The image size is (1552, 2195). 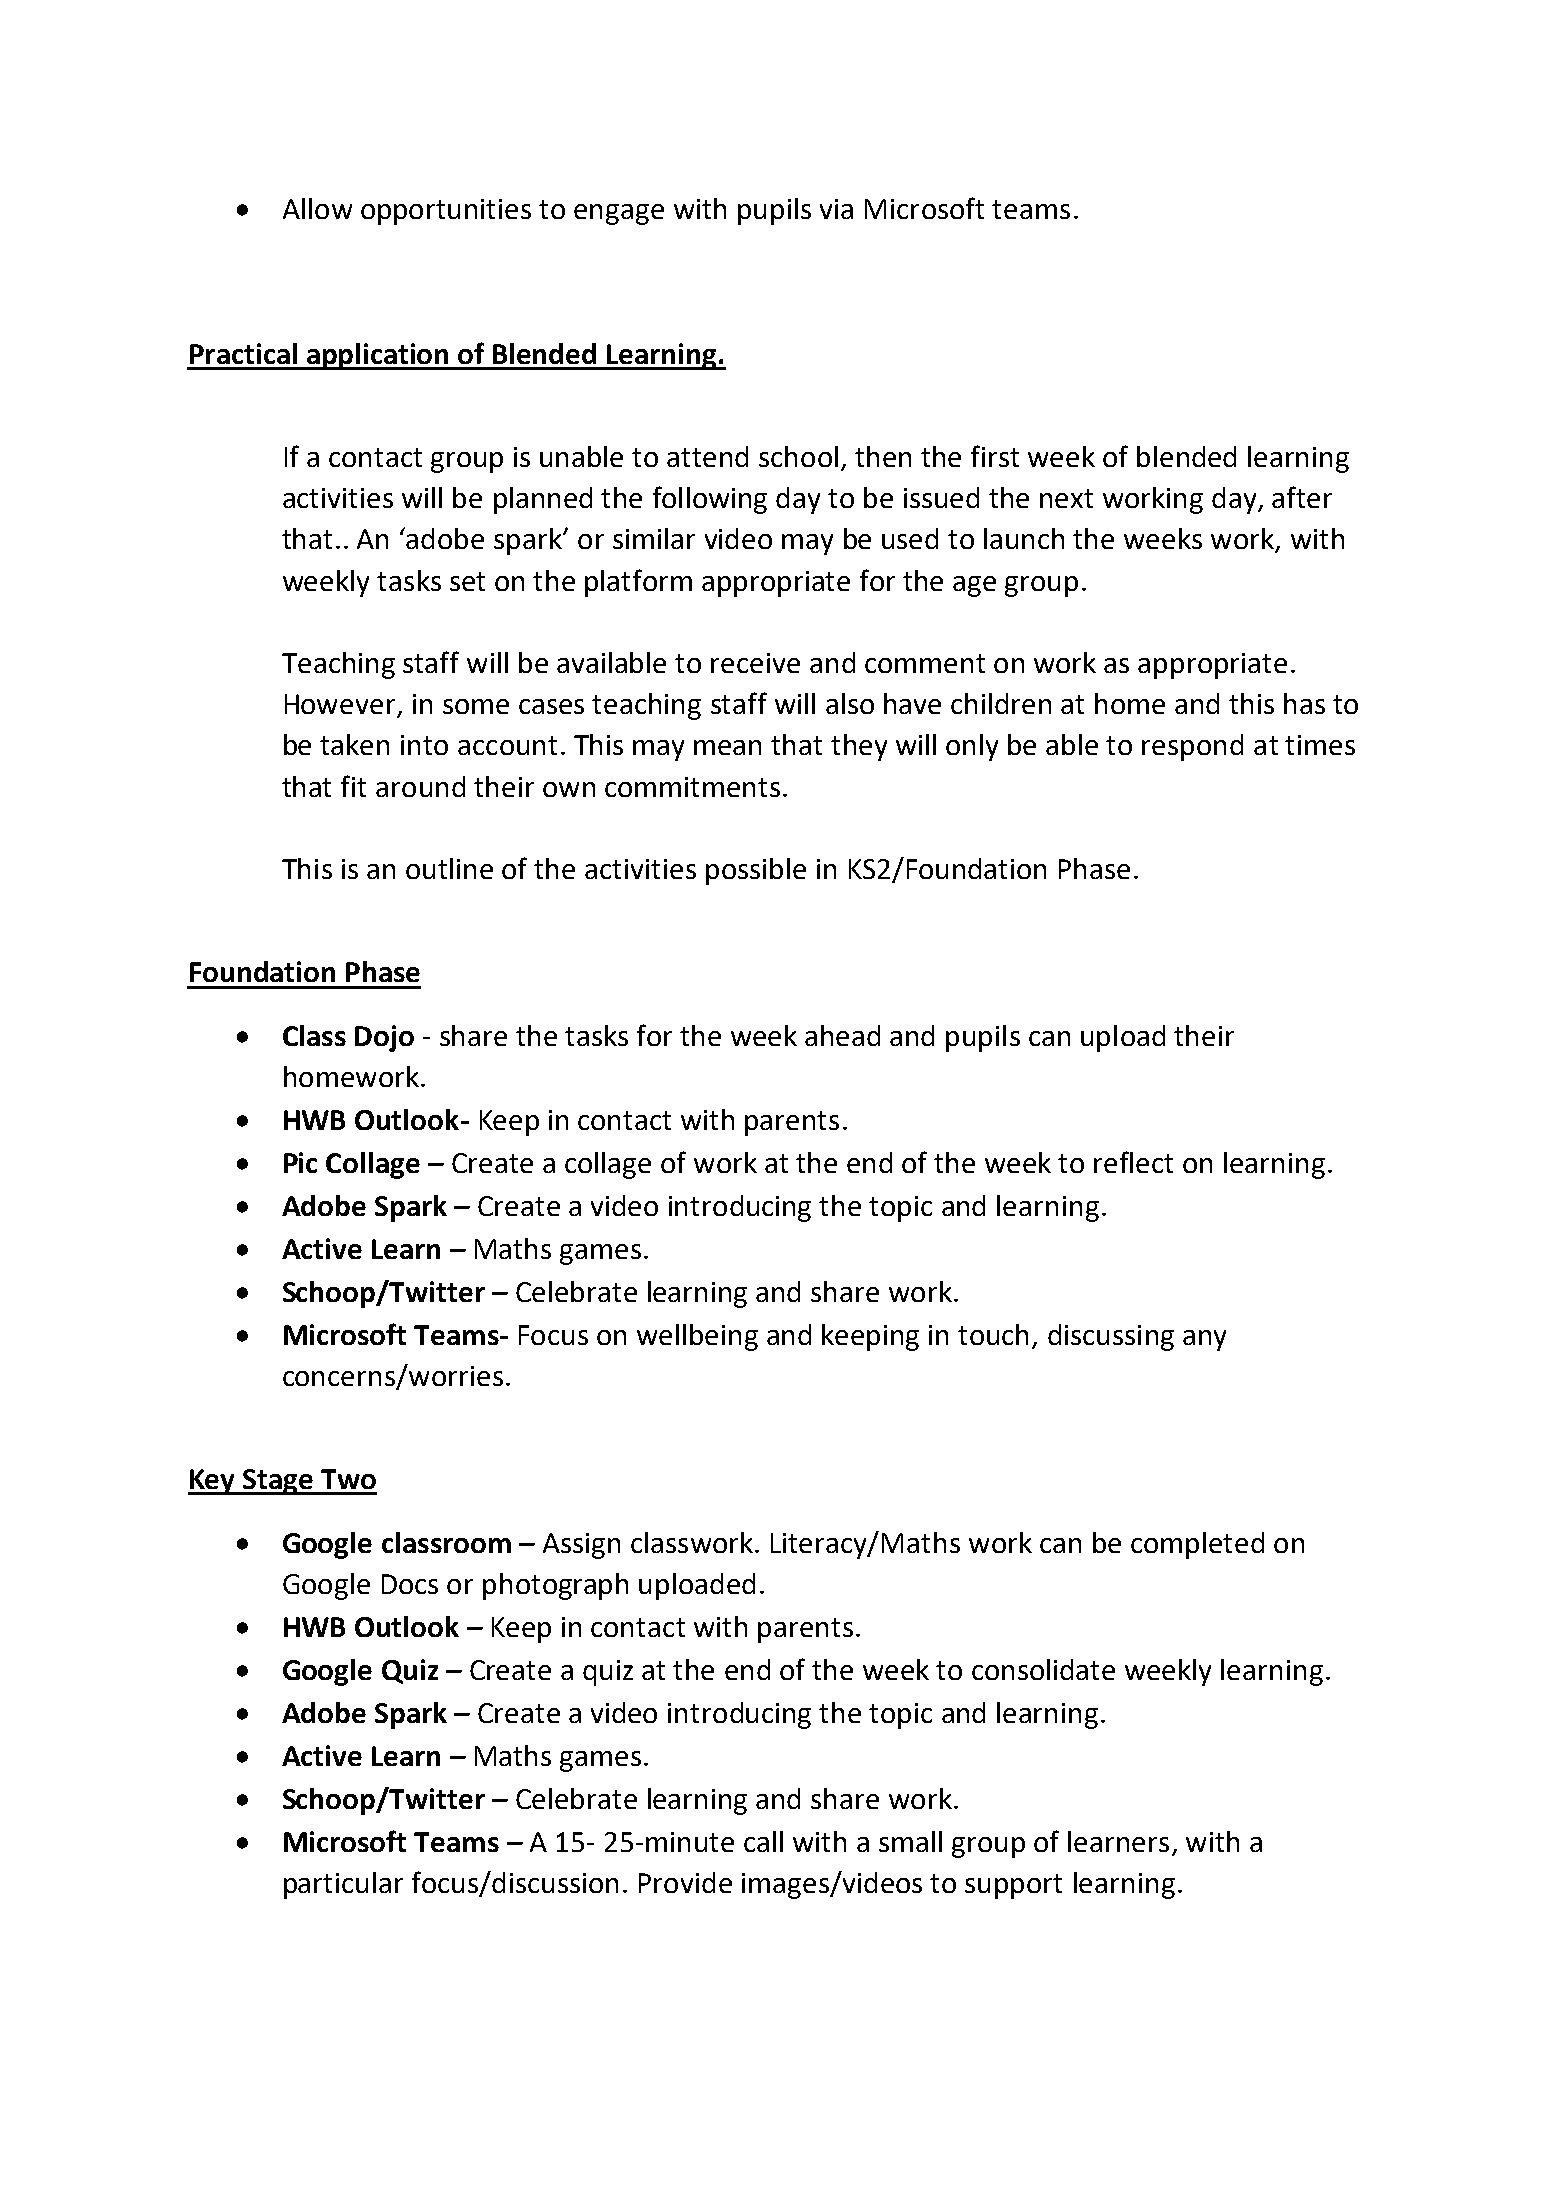 What do you see at coordinates (1013, 1886) in the screenshot?
I see `support` at bounding box center [1013, 1886].
